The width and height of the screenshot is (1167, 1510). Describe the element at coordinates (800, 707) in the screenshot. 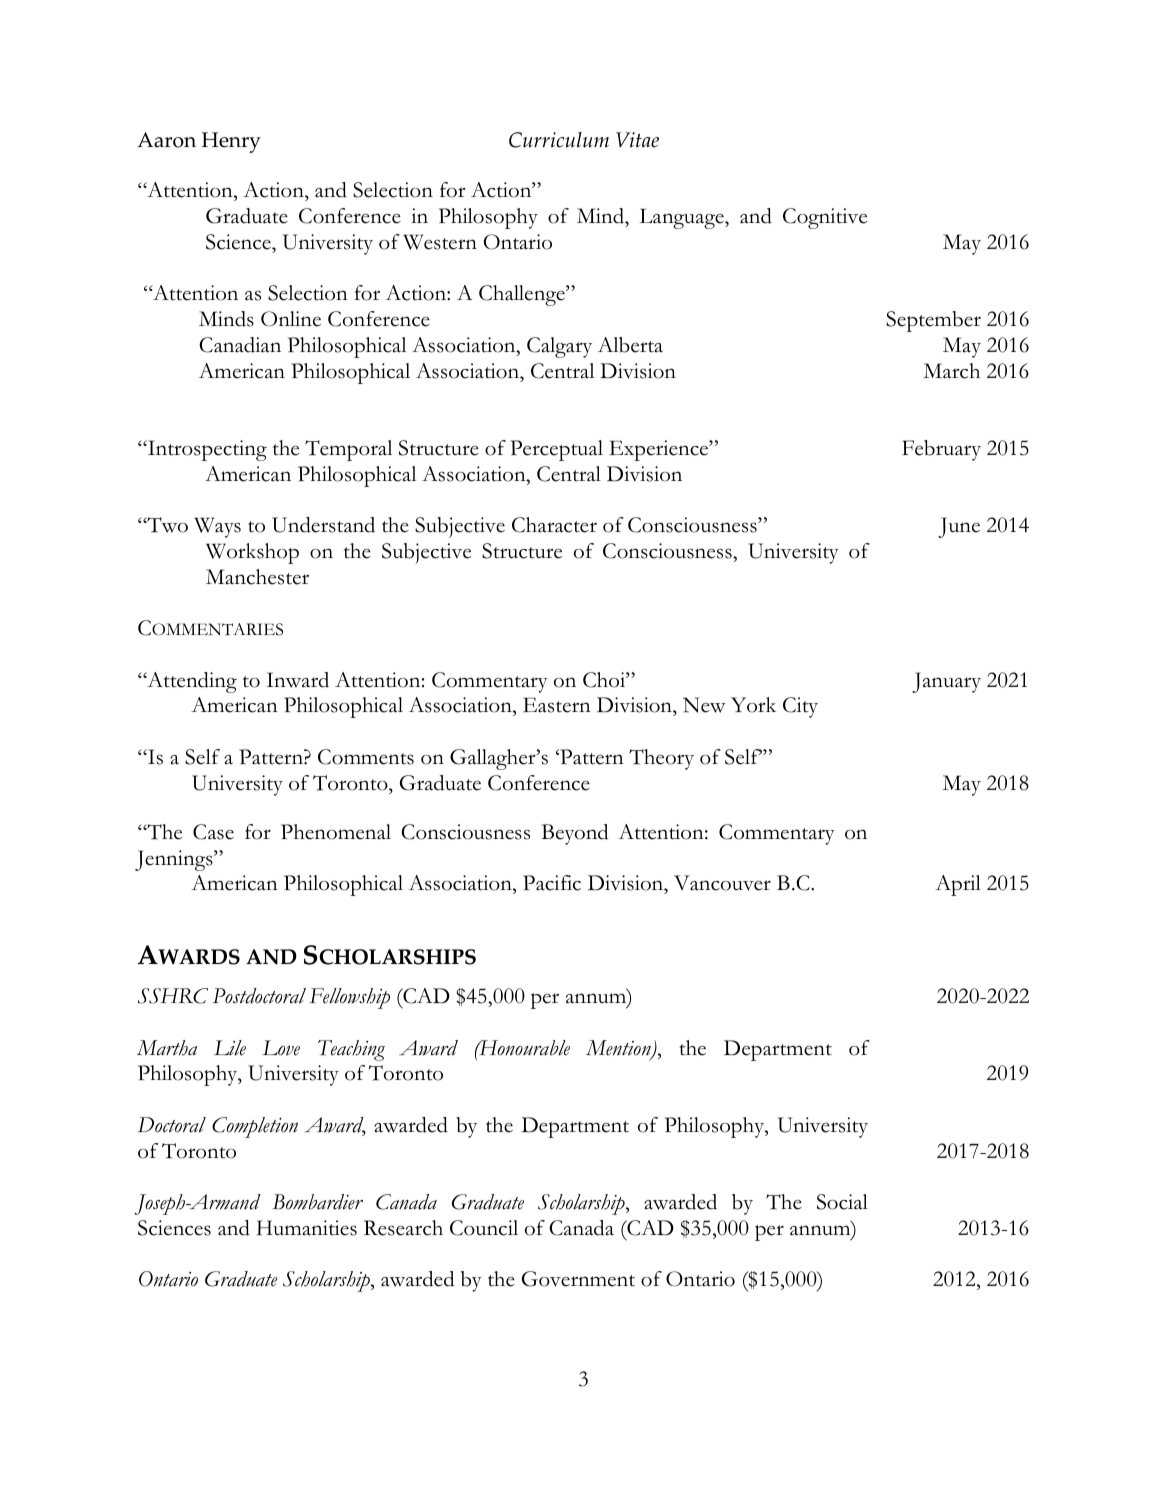

I see `City` at that location.
